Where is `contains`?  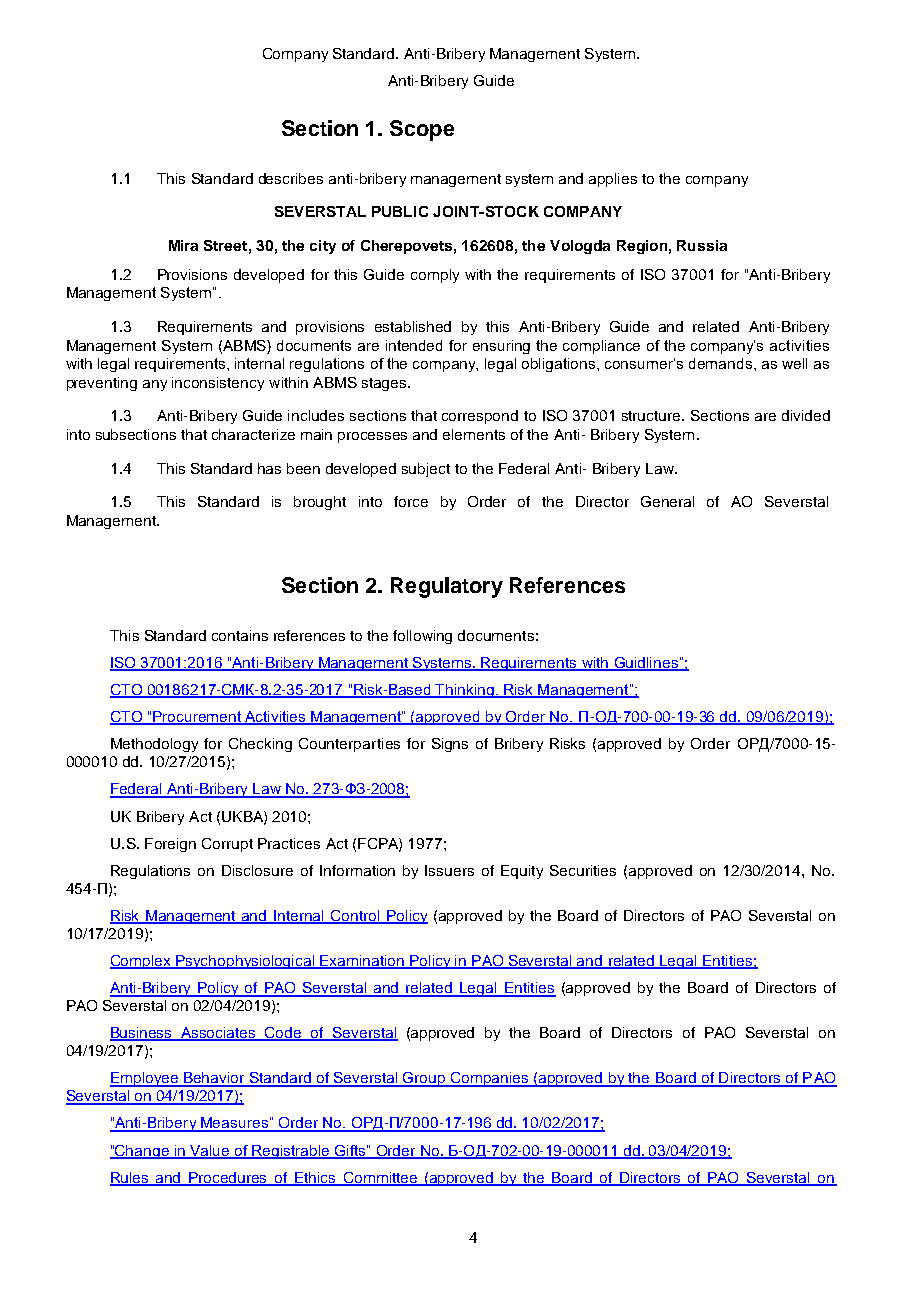 contains is located at coordinates (240, 635).
